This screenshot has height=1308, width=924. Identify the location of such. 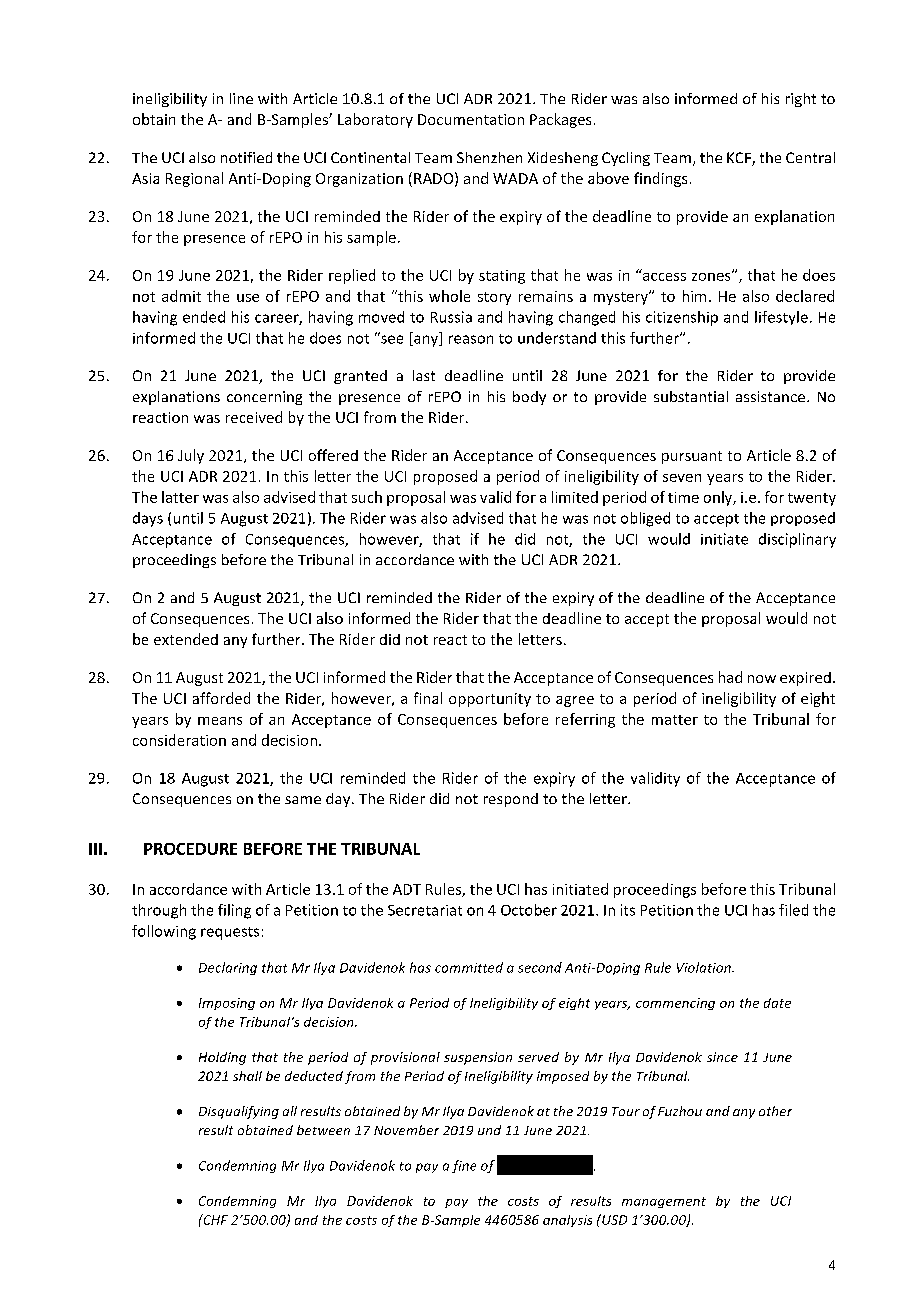
(367, 497).
